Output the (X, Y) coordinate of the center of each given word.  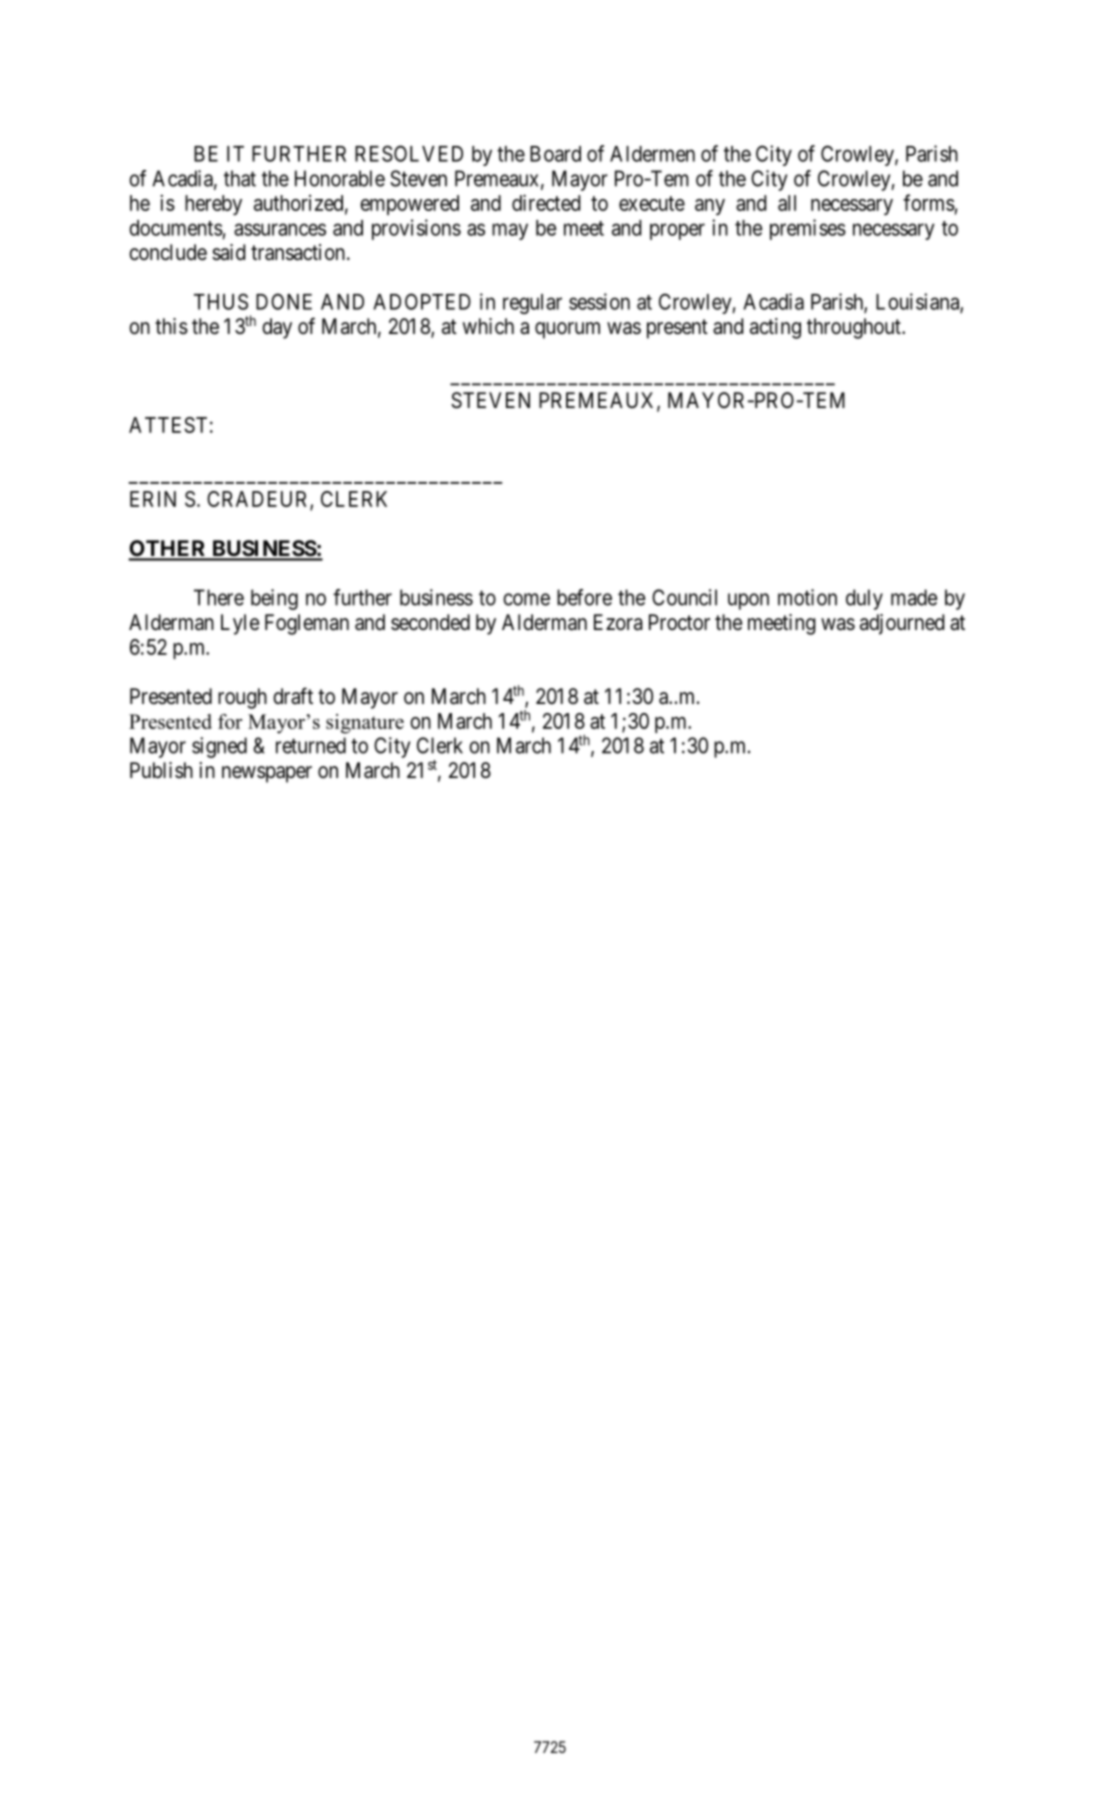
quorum (567, 330)
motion (807, 597)
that (240, 178)
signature (365, 724)
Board (555, 154)
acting (775, 328)
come (526, 599)
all (787, 203)
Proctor (679, 622)
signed (219, 747)
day (277, 328)
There (219, 597)
